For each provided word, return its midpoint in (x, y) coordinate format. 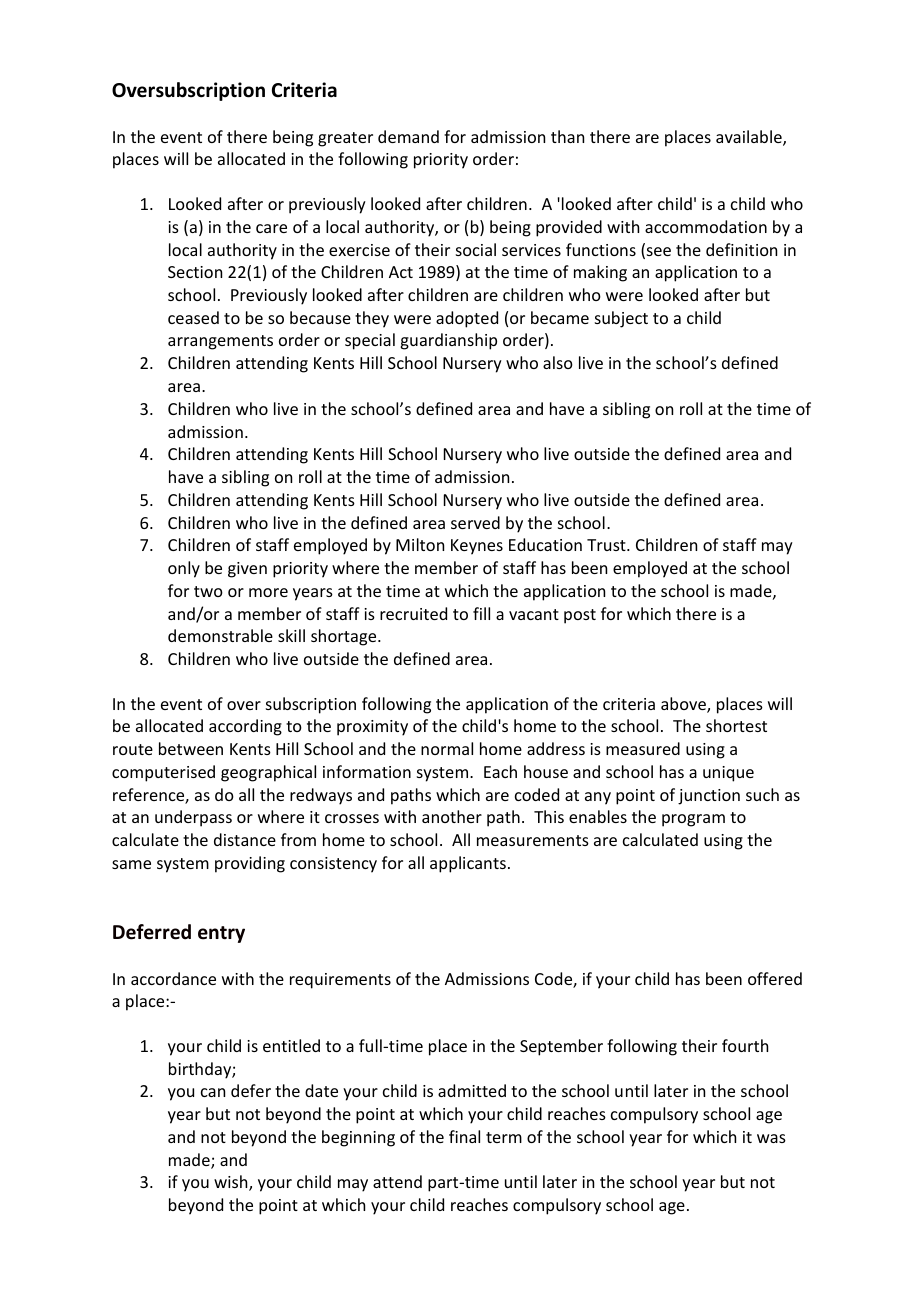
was (771, 1138)
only (184, 569)
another (452, 816)
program (693, 820)
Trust (607, 545)
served (475, 522)
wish (232, 1183)
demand (408, 136)
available (750, 138)
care (271, 228)
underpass (193, 818)
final (464, 1136)
